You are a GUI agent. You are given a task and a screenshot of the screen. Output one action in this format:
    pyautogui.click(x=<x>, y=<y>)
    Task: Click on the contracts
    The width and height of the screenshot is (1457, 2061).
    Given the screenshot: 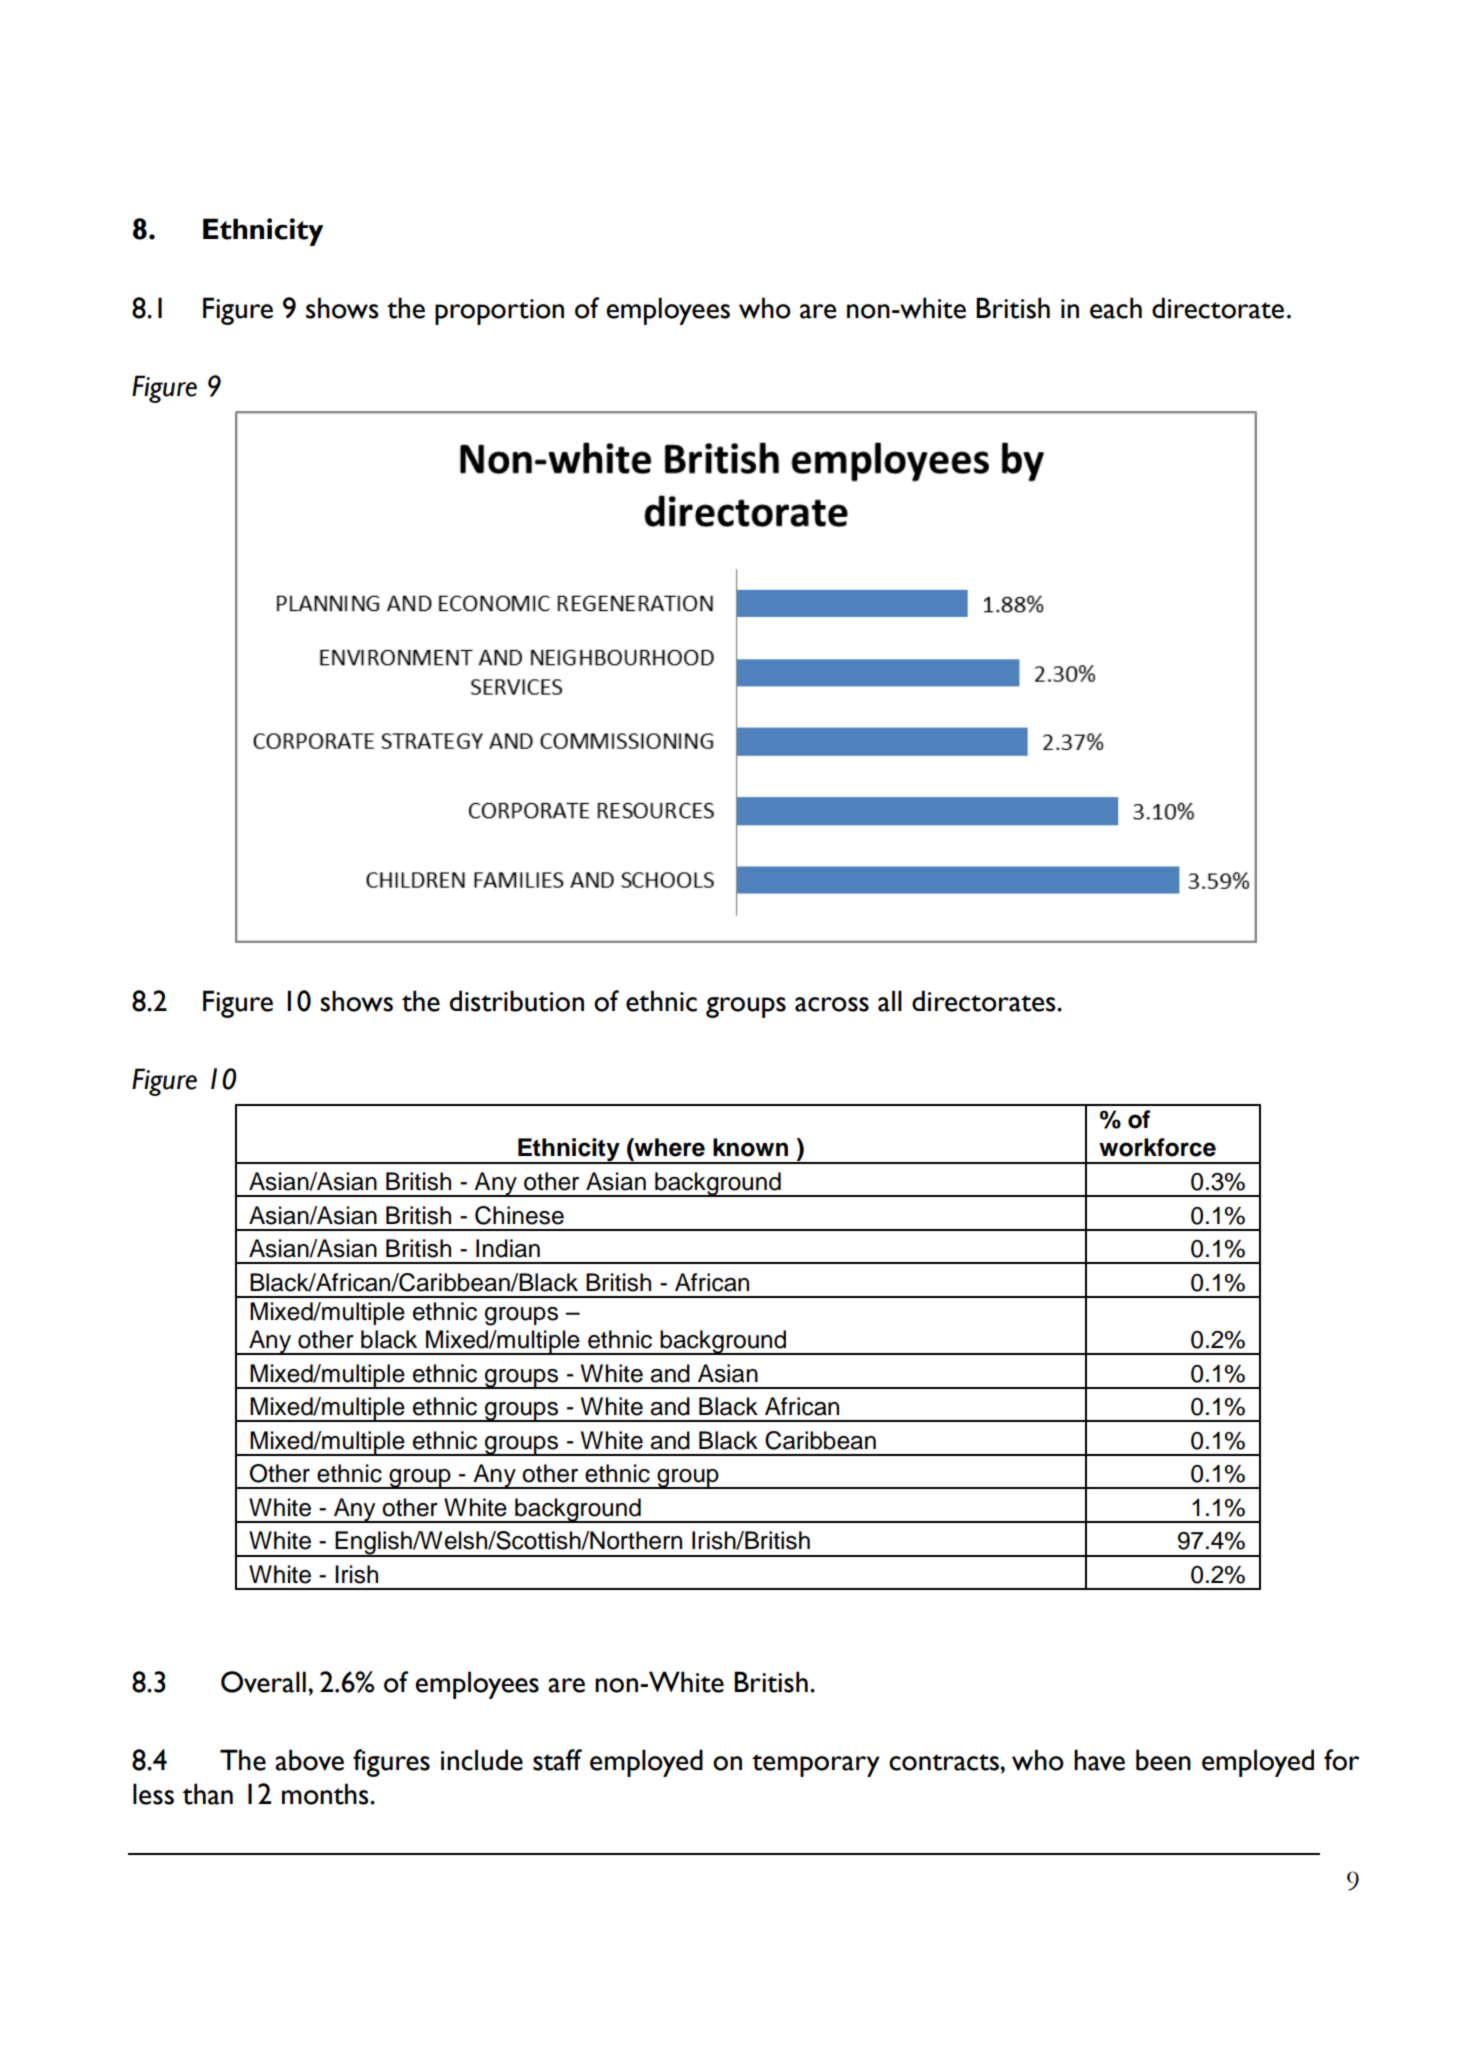 What is the action you would take?
    pyautogui.click(x=945, y=1762)
